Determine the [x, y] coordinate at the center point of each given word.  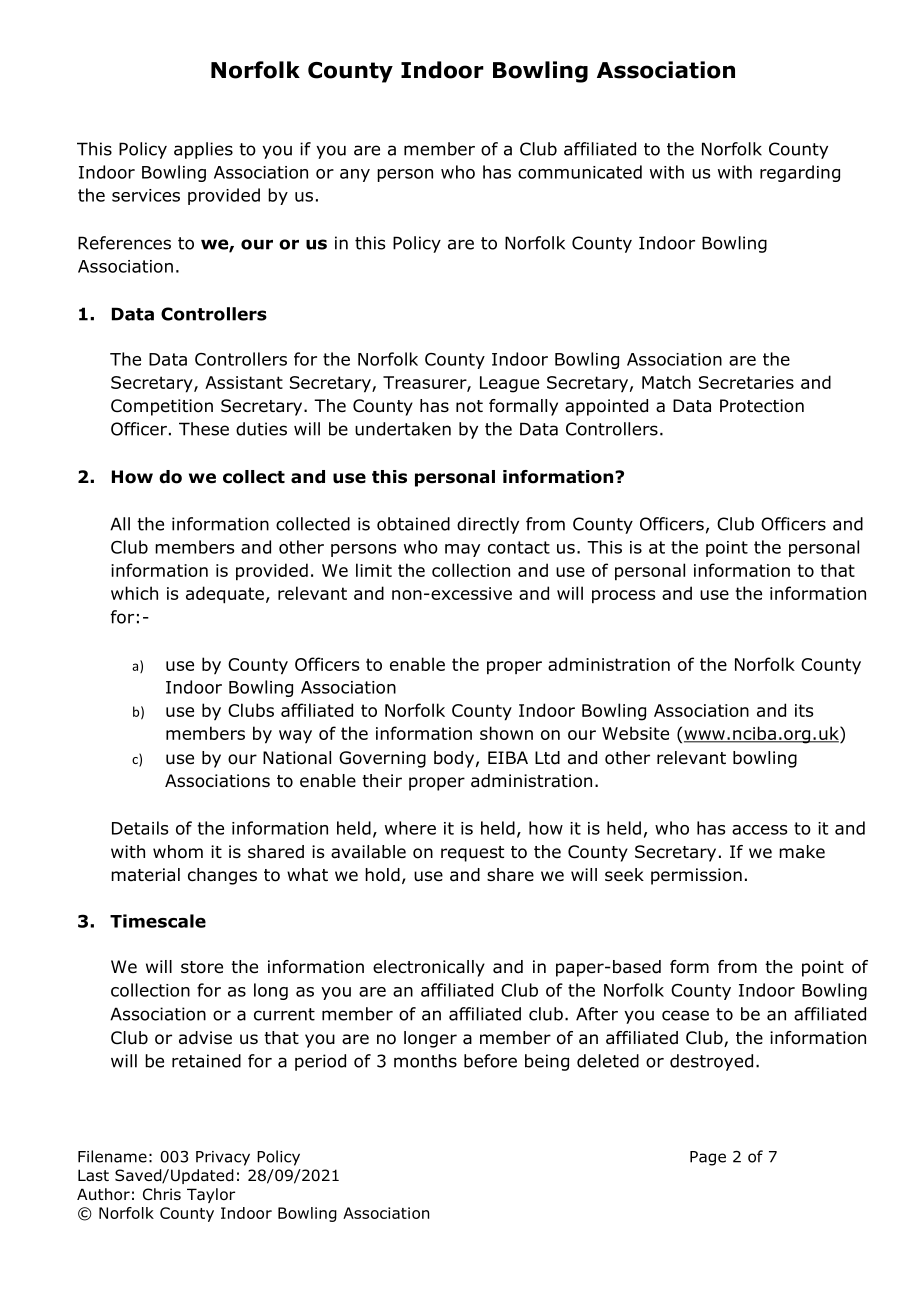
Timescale [158, 921]
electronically [429, 968]
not [469, 406]
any [355, 175]
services [146, 195]
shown [506, 733]
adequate [225, 595]
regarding [800, 173]
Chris [162, 1194]
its [804, 710]
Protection [762, 406]
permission [696, 876]
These [204, 429]
